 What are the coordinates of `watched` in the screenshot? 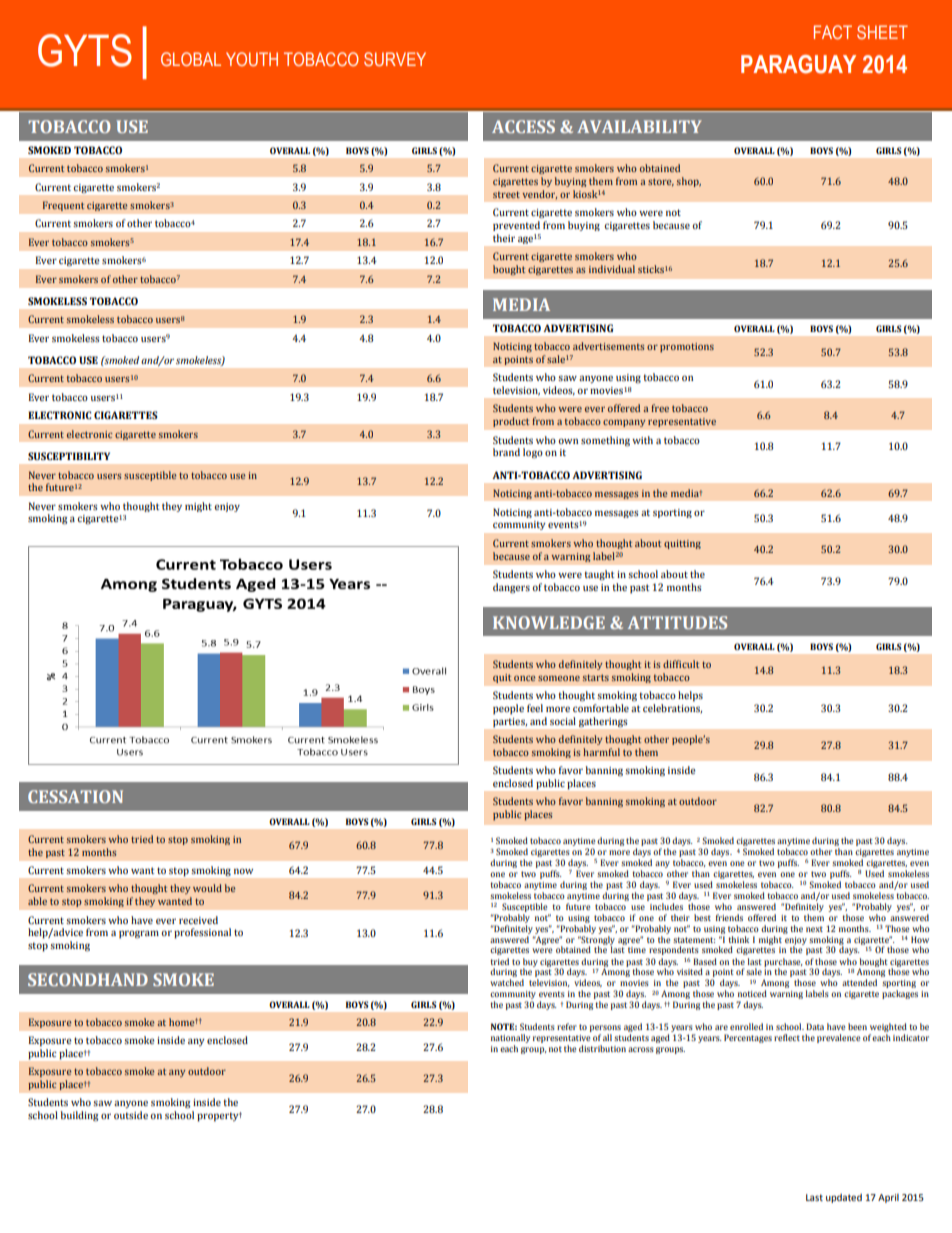 It's located at (507, 982).
